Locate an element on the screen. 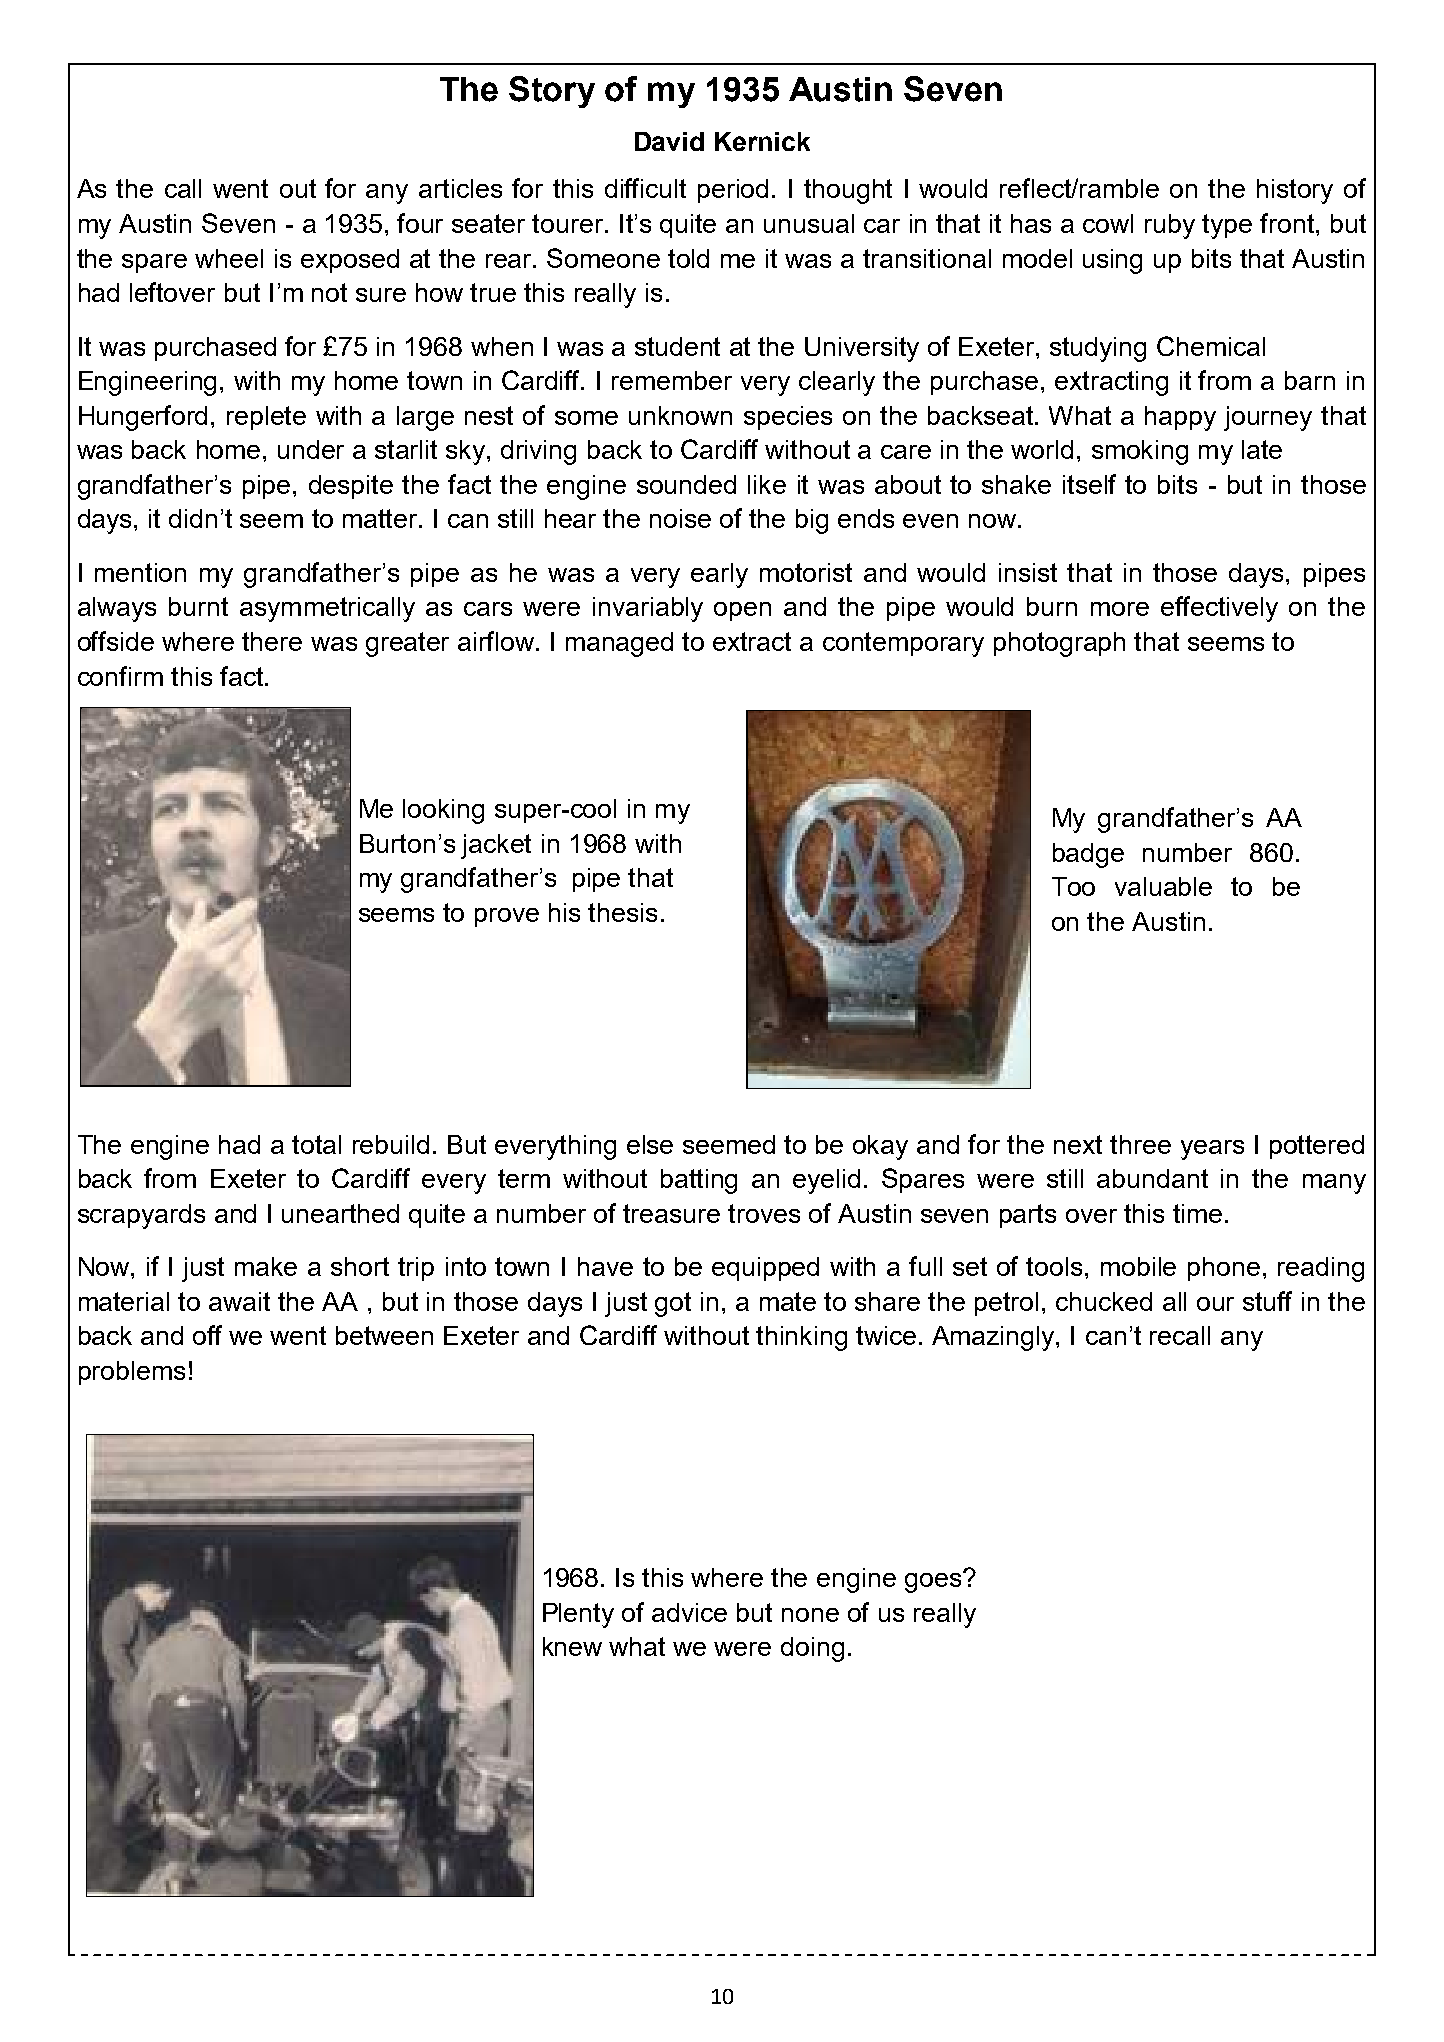 The width and height of the screenshot is (1444, 2042). ruby is located at coordinates (1170, 226).
